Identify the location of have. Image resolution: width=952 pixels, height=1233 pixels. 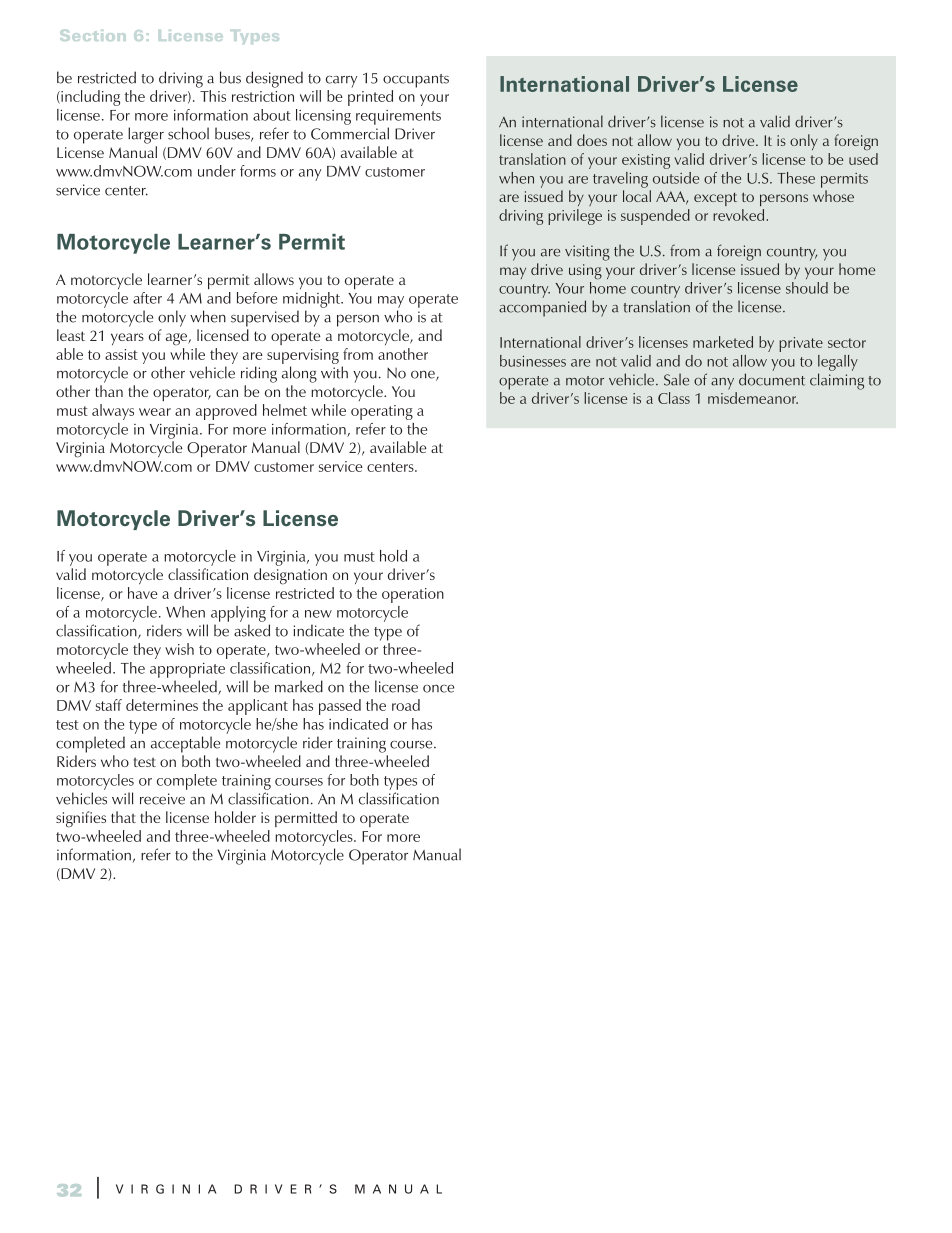
(143, 593).
